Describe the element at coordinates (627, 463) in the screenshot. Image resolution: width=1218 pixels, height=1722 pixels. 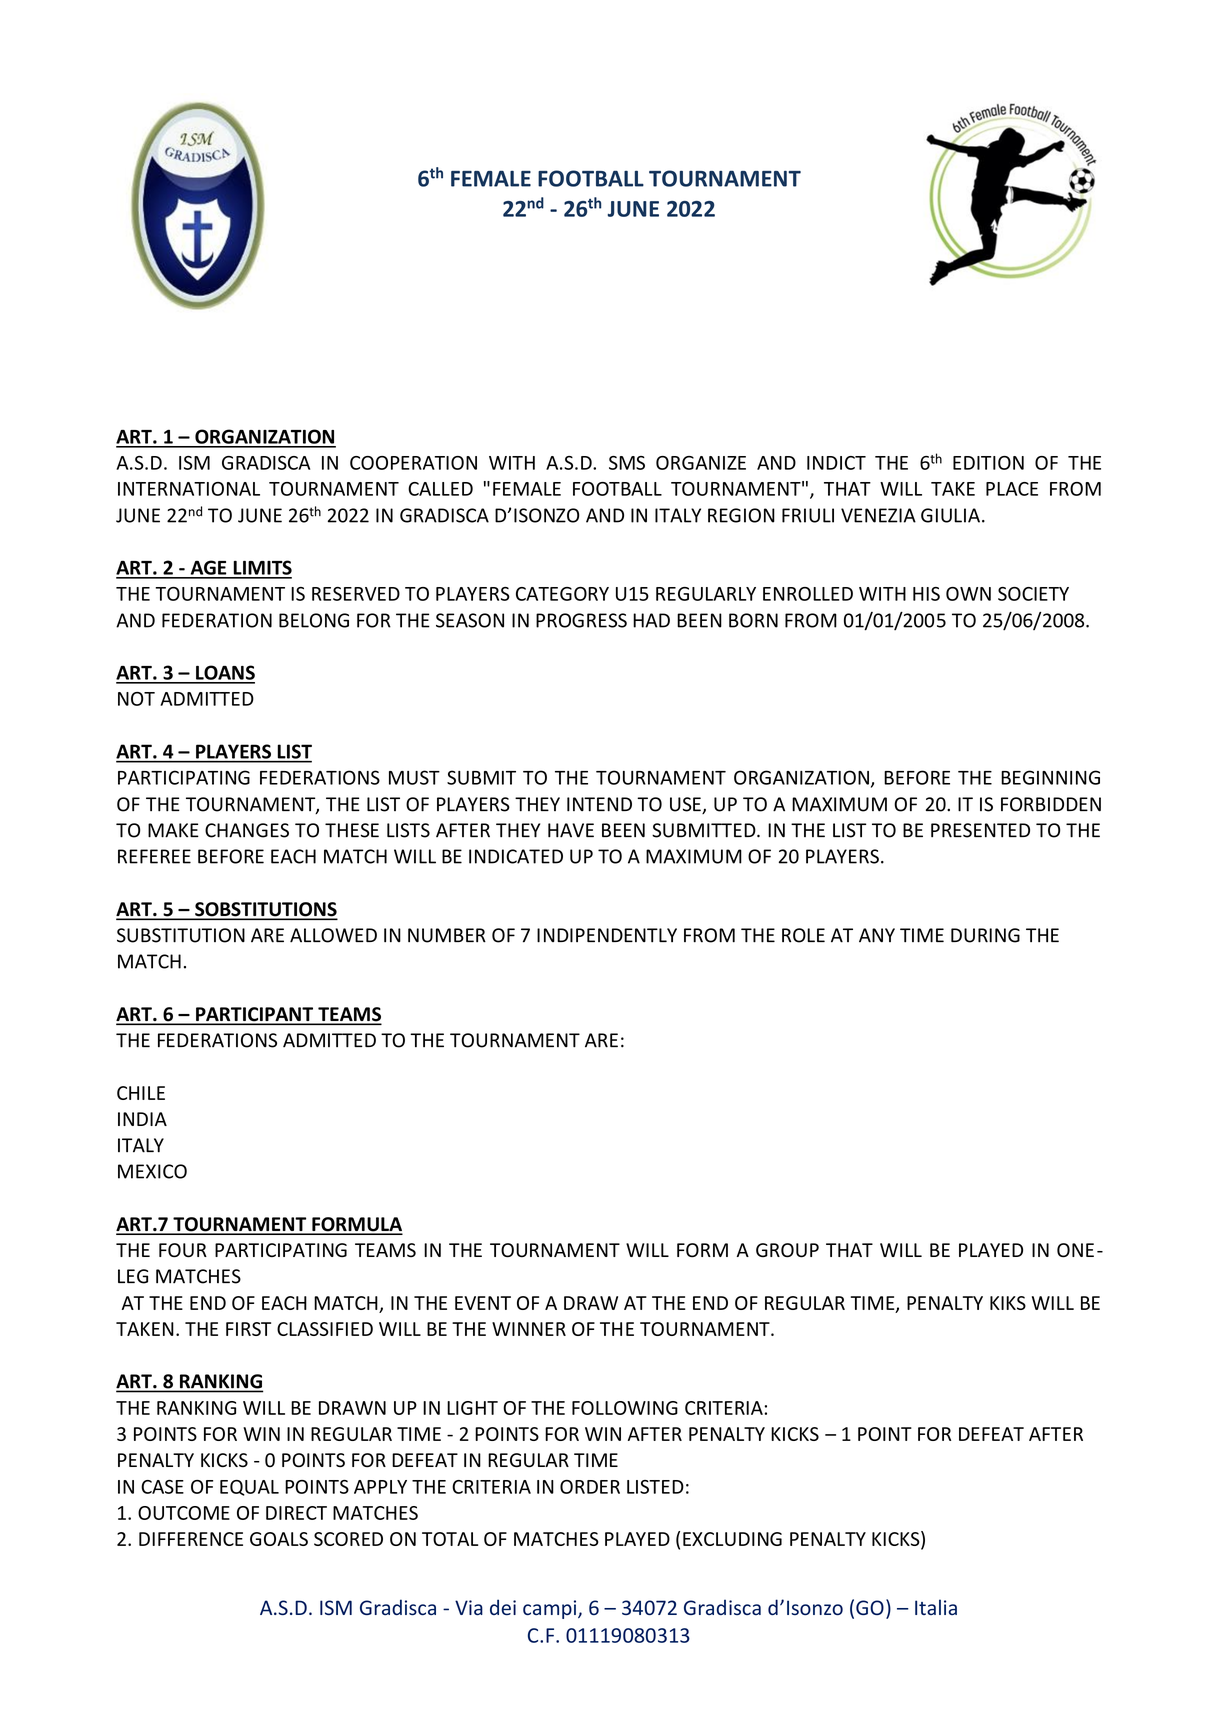
I see `SMS` at that location.
